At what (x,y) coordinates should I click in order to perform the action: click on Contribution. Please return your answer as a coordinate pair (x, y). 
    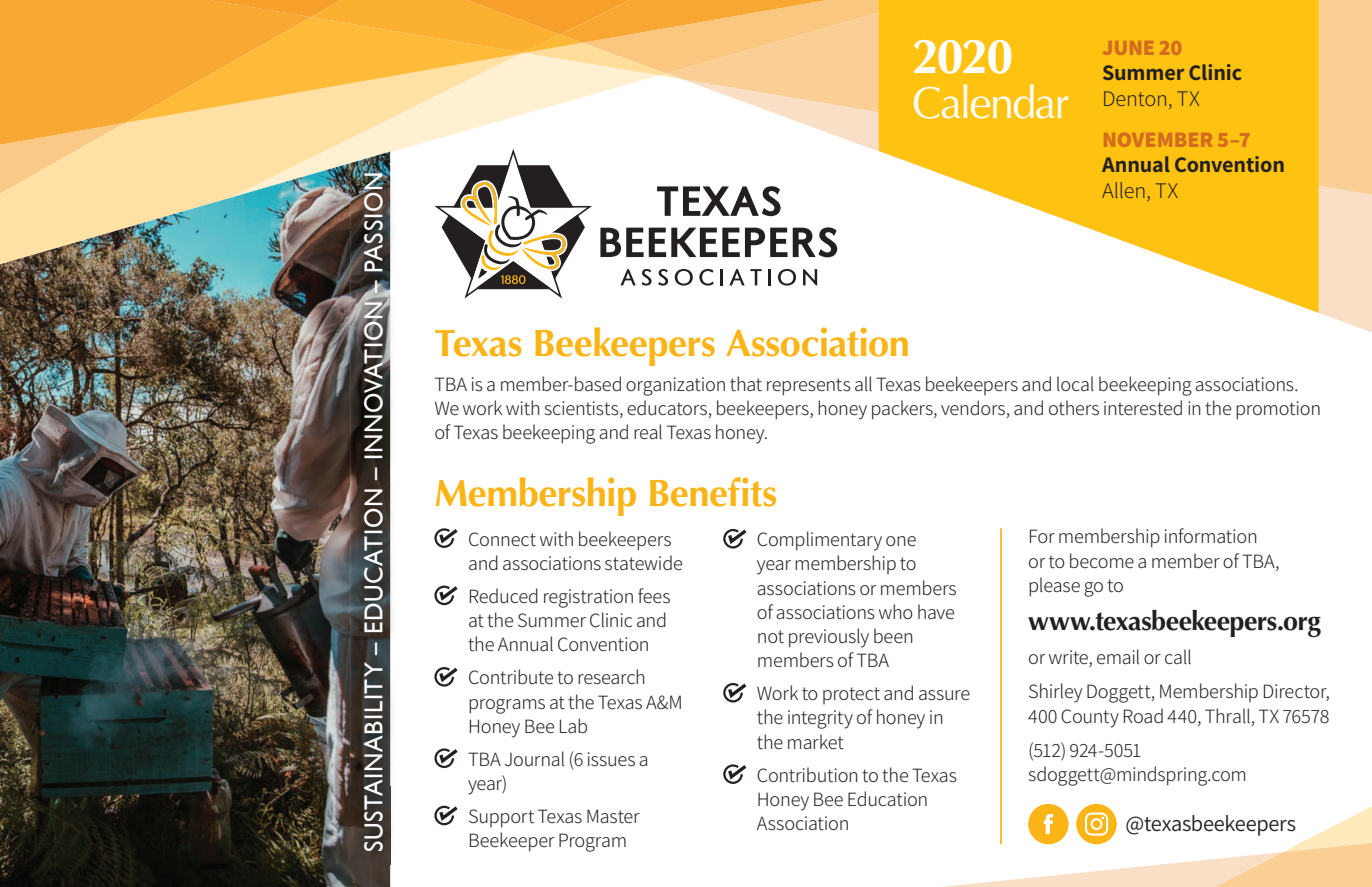
    Looking at the image, I should click on (807, 775).
